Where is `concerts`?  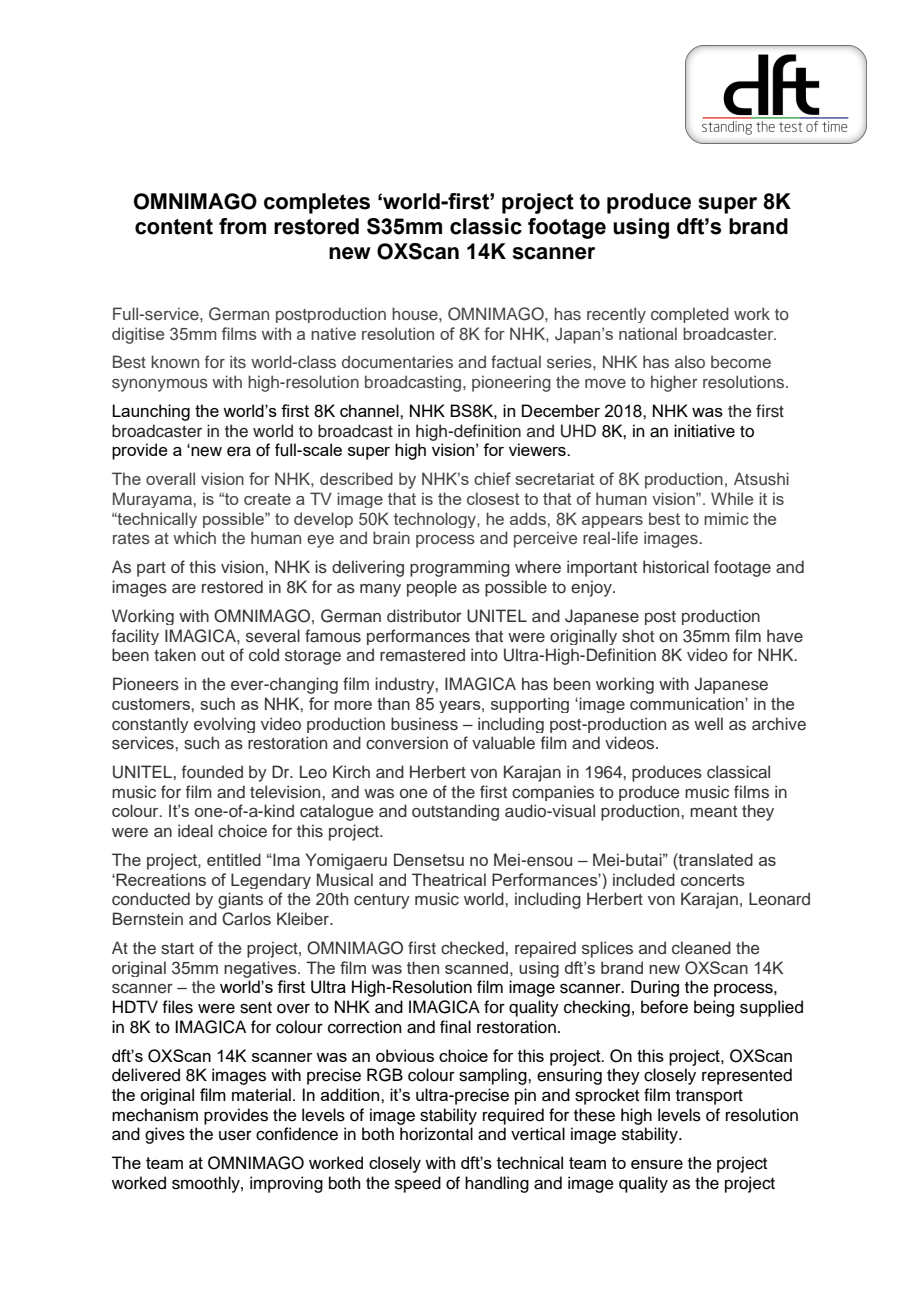
concerts is located at coordinates (713, 880).
